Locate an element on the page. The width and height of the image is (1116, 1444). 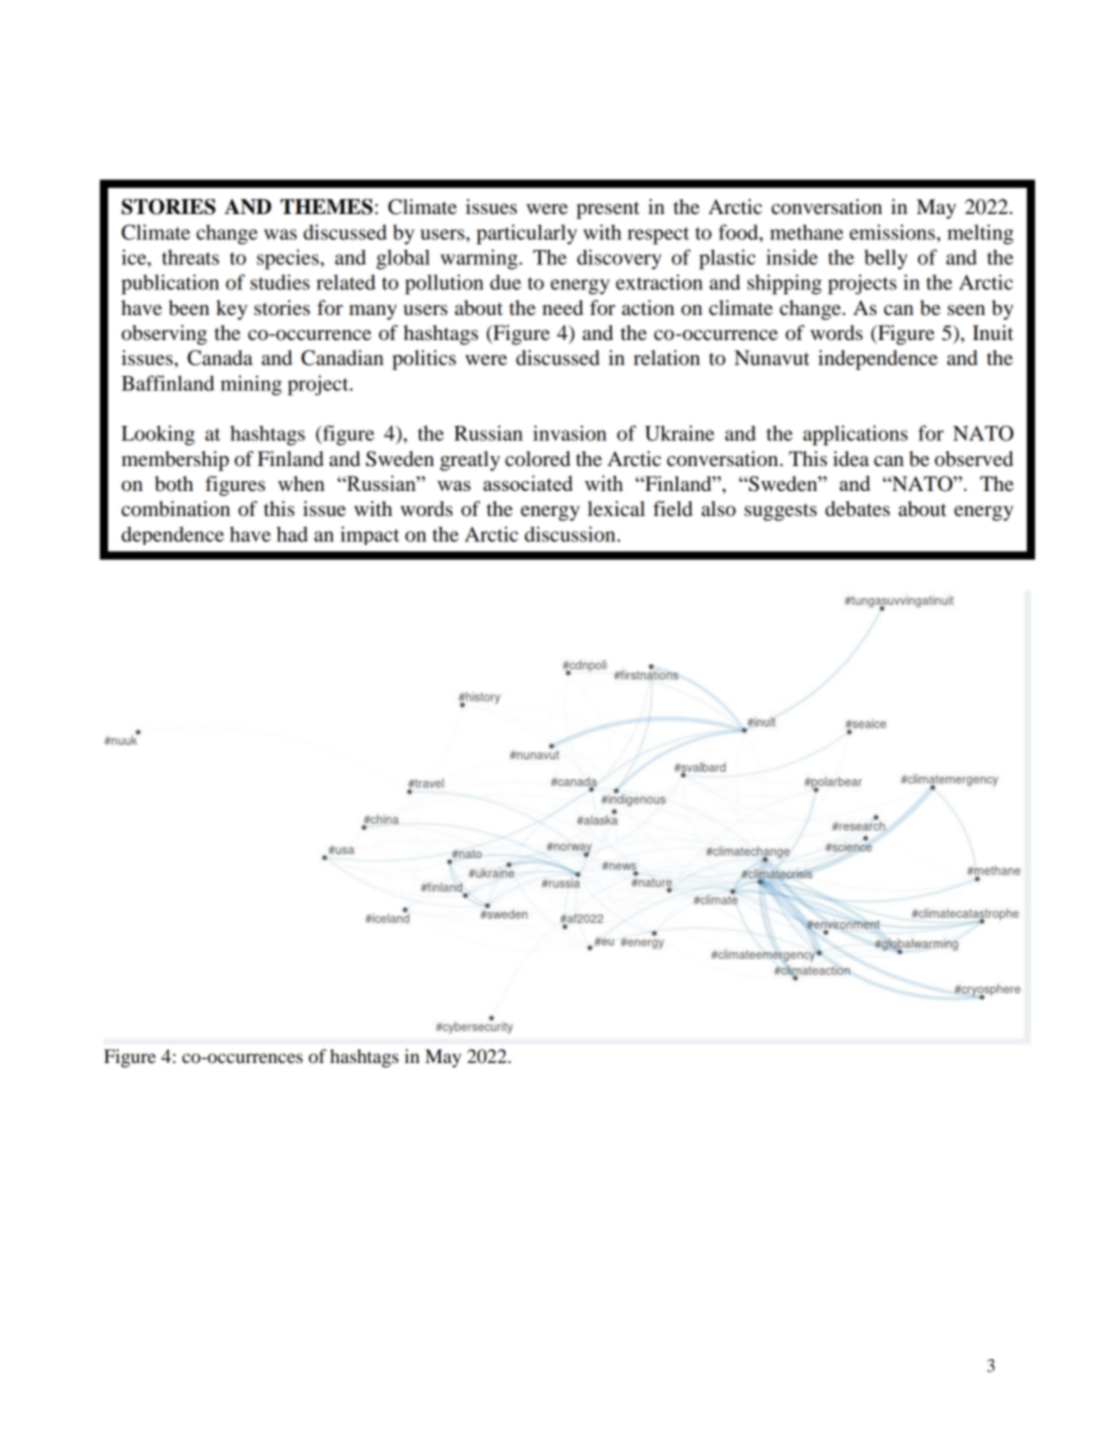
discussion is located at coordinates (571, 534).
